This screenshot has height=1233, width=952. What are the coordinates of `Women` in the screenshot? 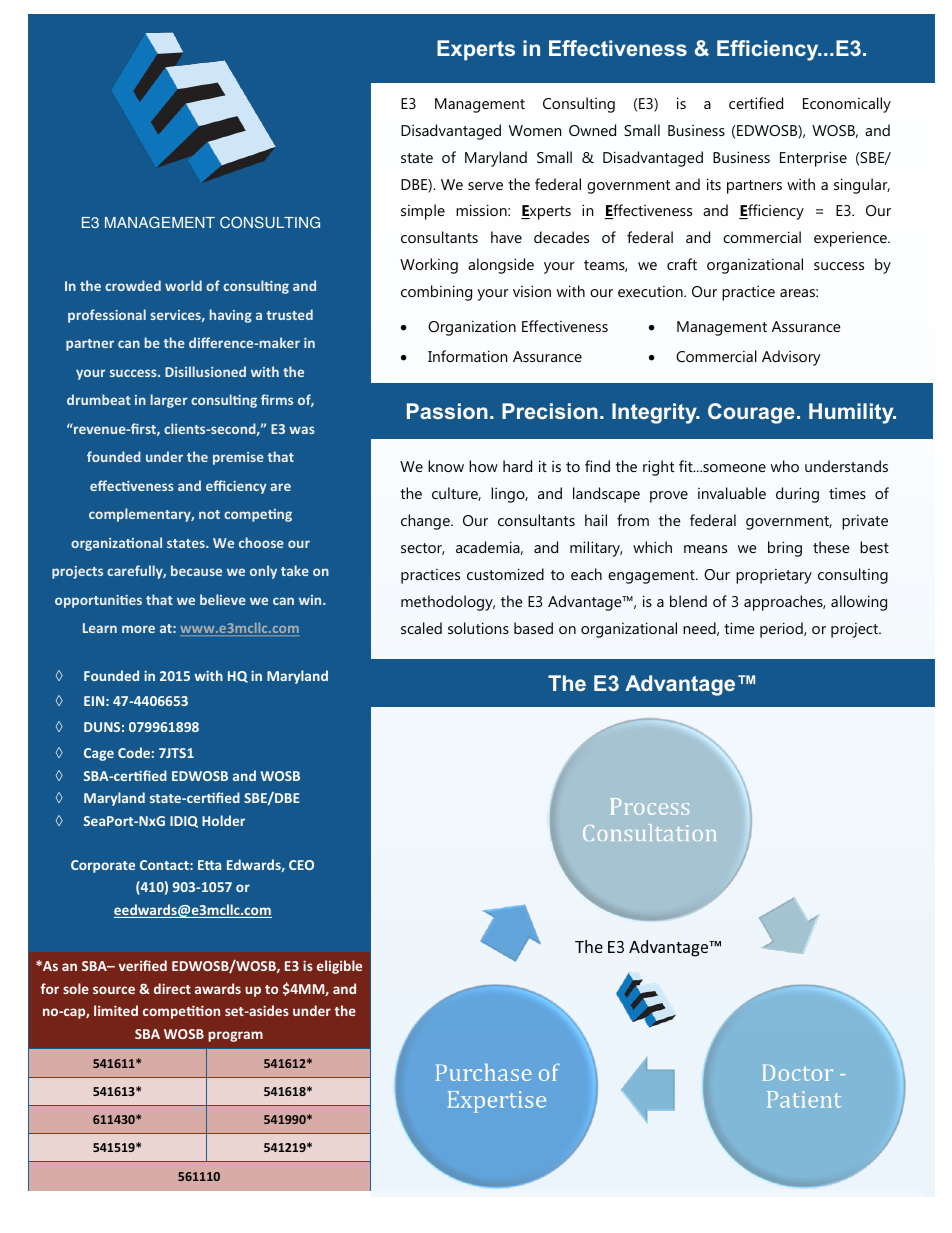 It's located at (535, 130).
